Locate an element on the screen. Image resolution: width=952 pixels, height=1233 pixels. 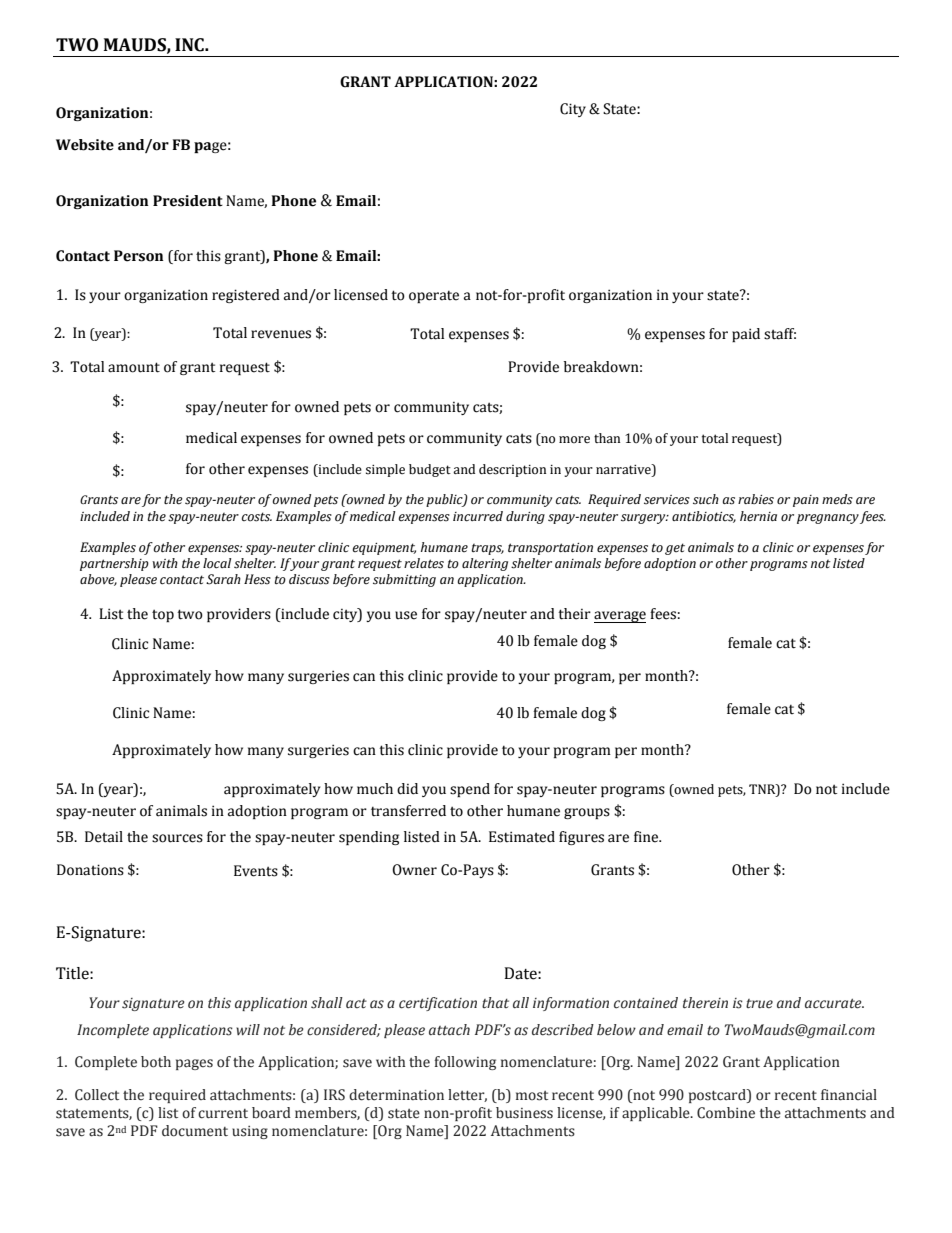
average is located at coordinates (620, 617).
